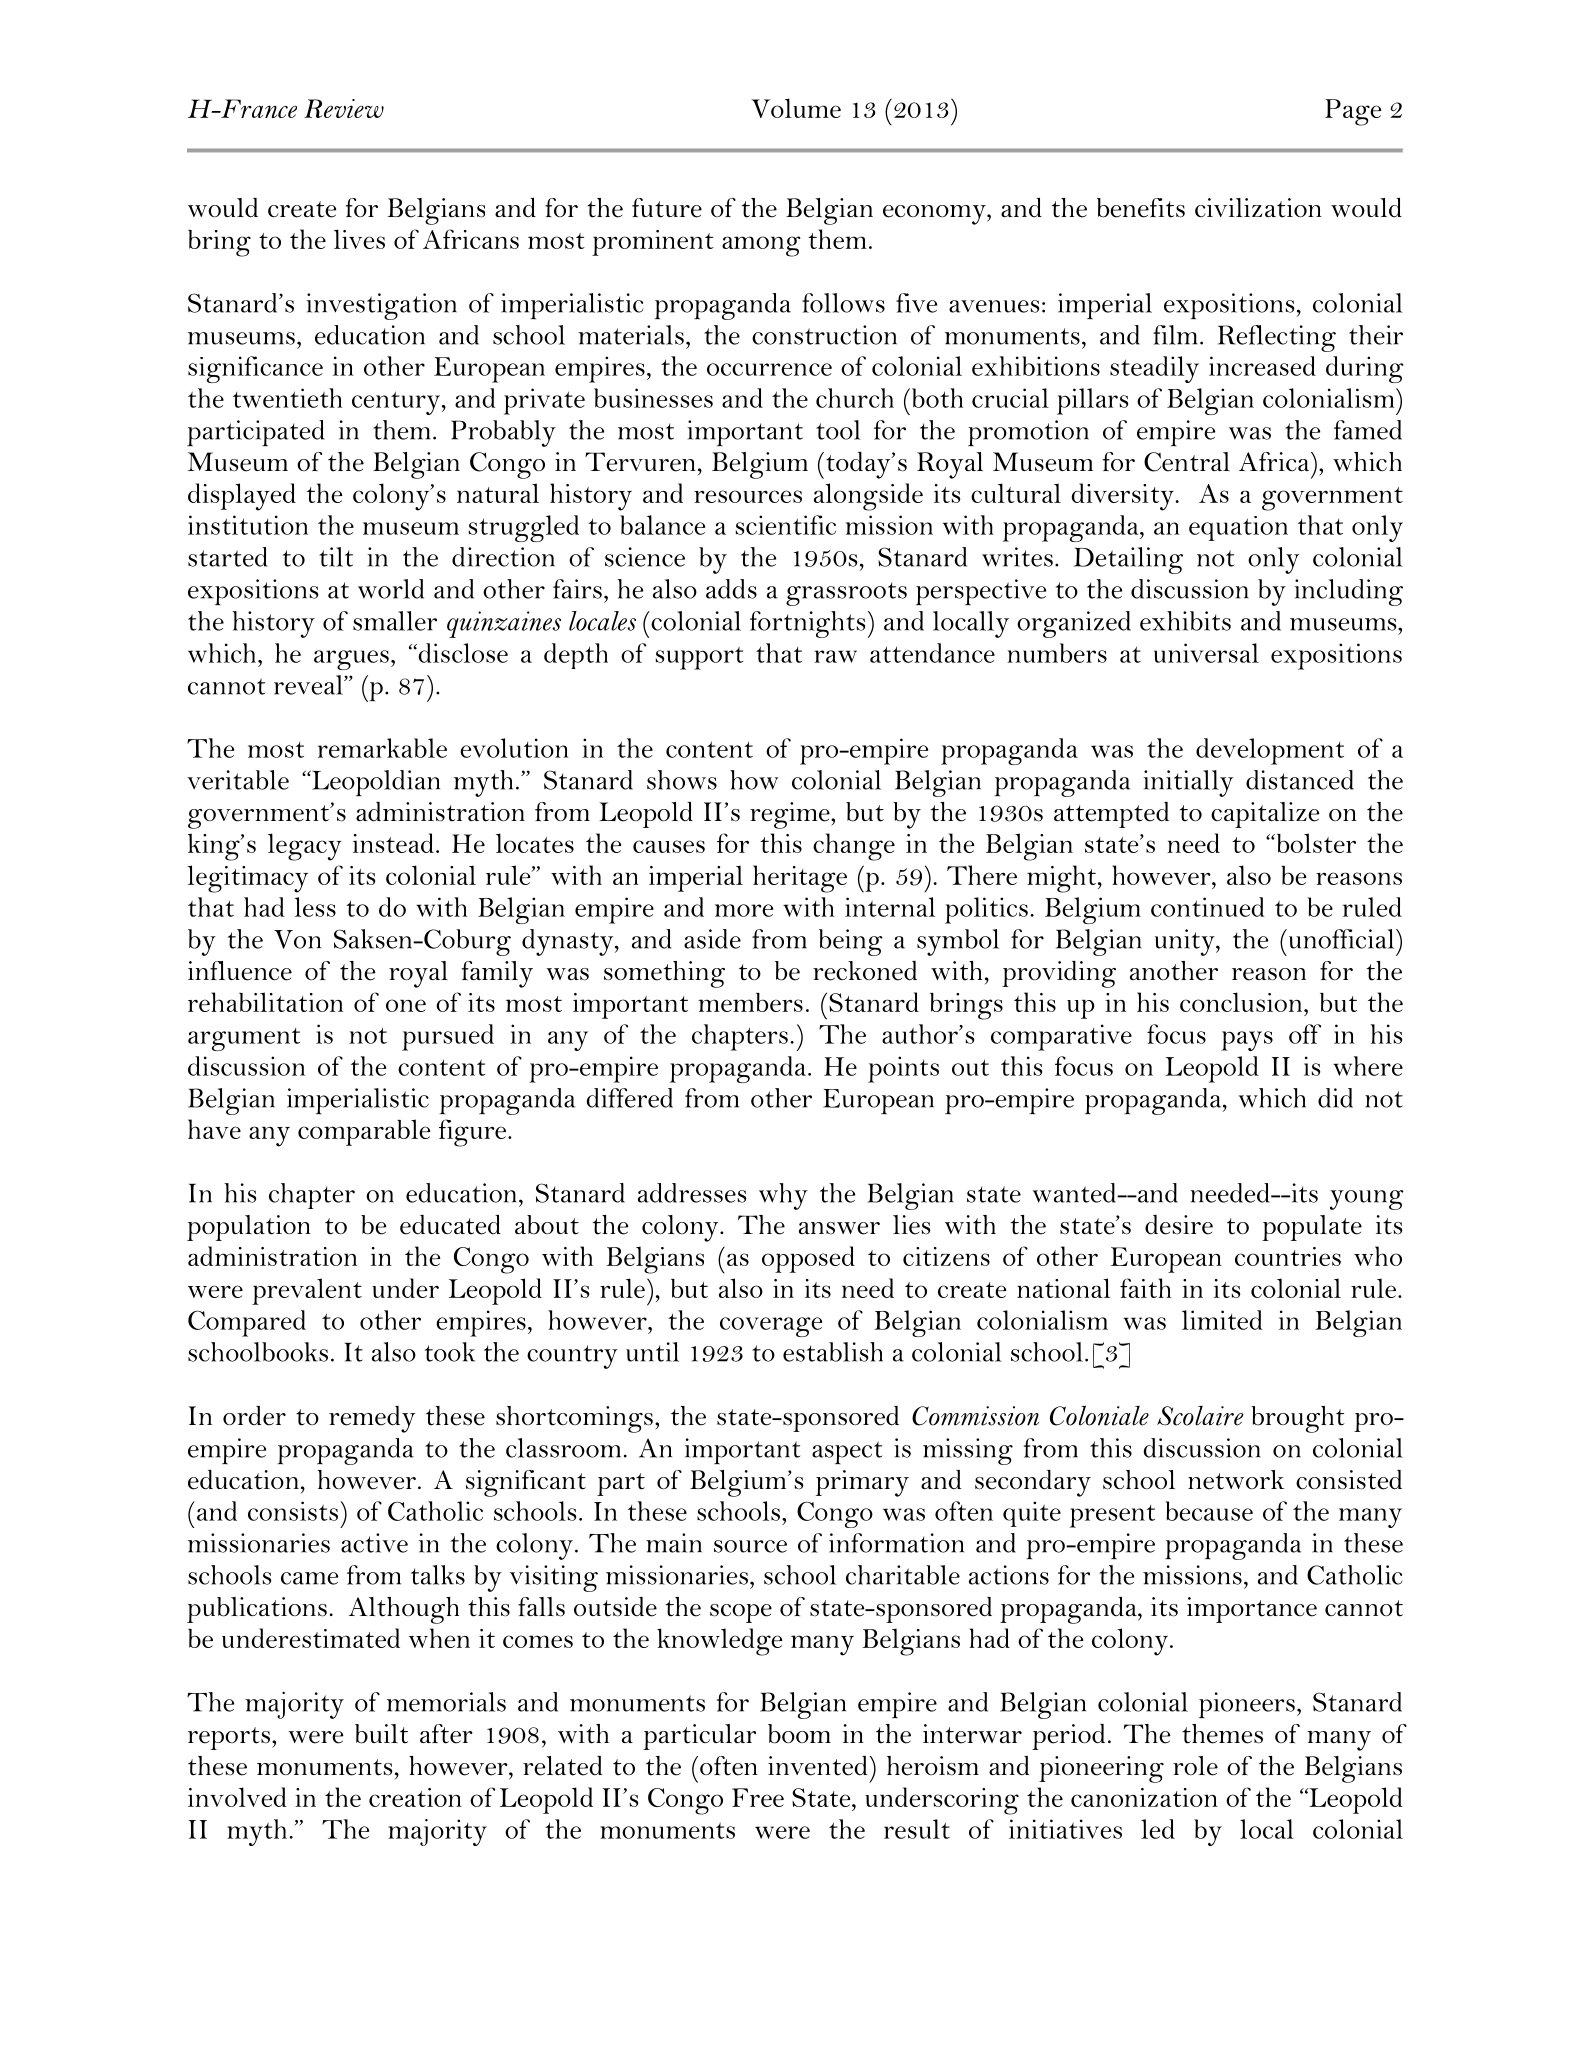 The width and height of the page is (1590, 2057). What do you see at coordinates (344, 108) in the page?
I see `Review` at bounding box center [344, 108].
